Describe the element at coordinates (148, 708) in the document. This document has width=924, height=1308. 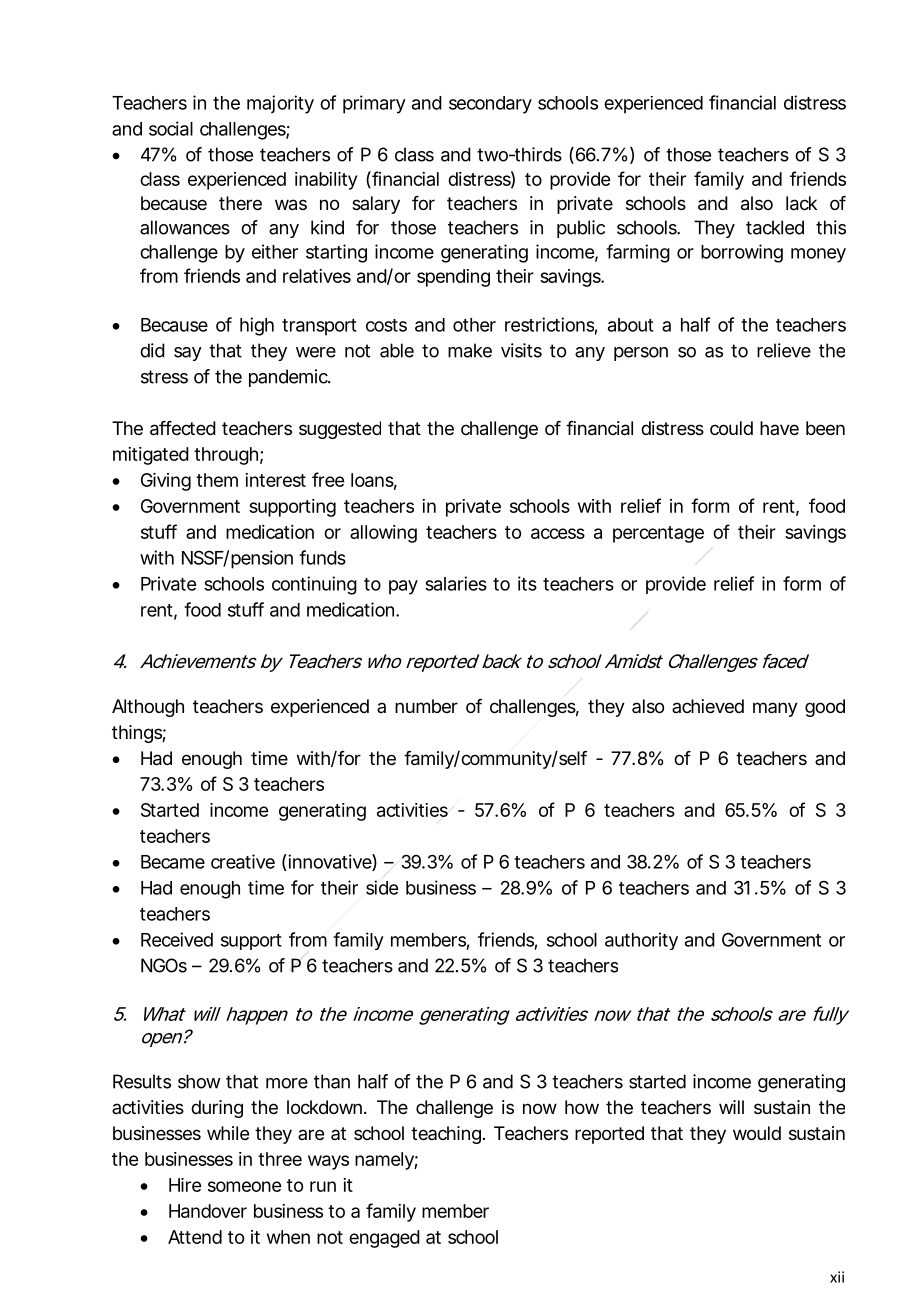
I see `Although` at that location.
